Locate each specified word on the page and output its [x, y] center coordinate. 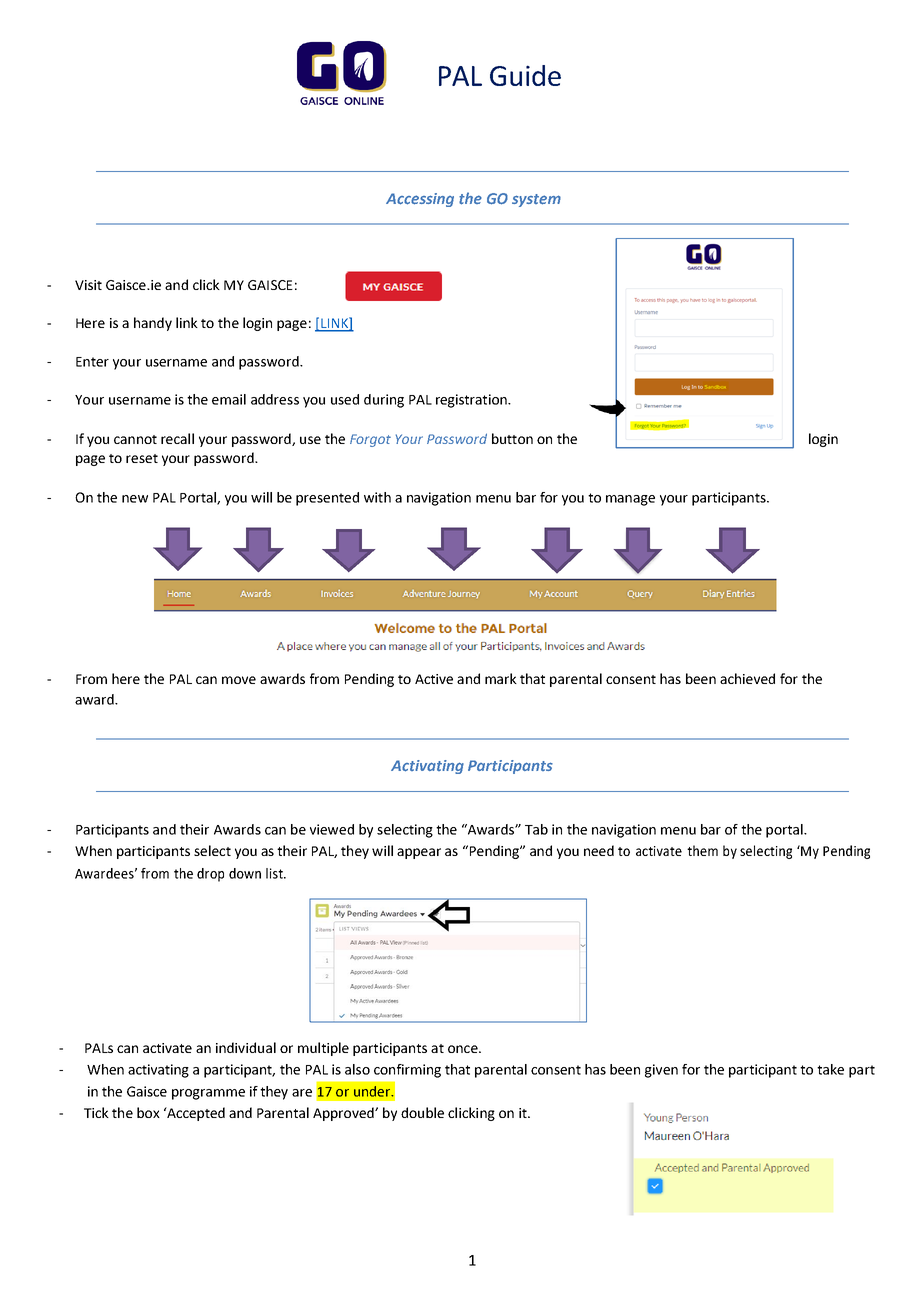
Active [434, 679]
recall [177, 438]
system [536, 200]
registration [472, 401]
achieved [747, 678]
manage [630, 500]
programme [208, 1094]
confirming [407, 1071]
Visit [88, 285]
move [239, 680]
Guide [525, 75]
